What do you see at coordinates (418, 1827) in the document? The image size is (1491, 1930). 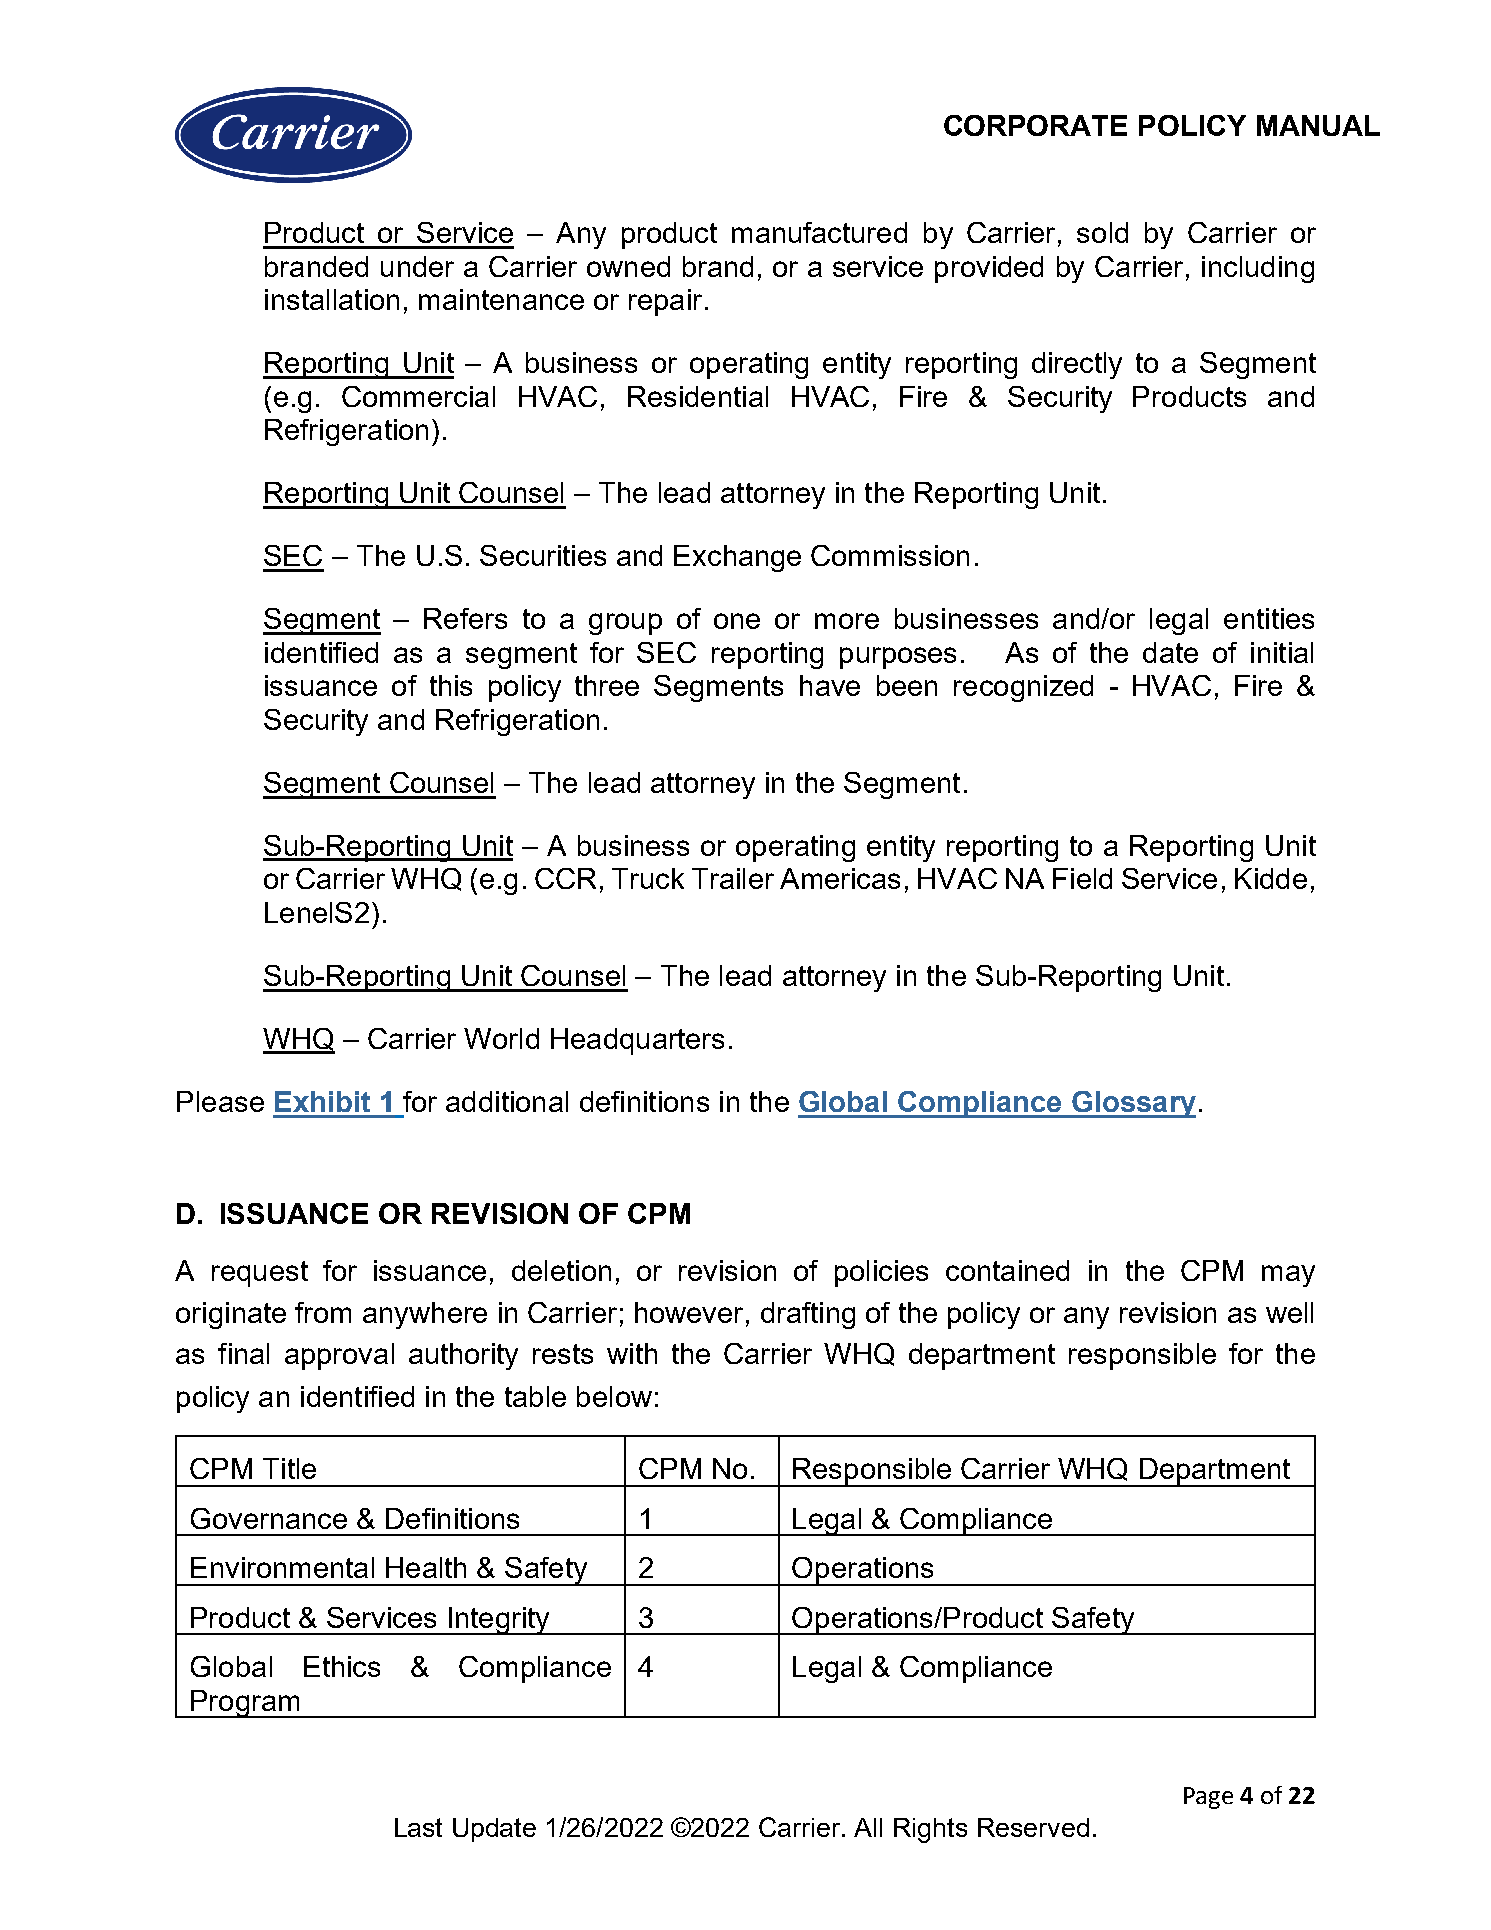 I see `Last` at bounding box center [418, 1827].
